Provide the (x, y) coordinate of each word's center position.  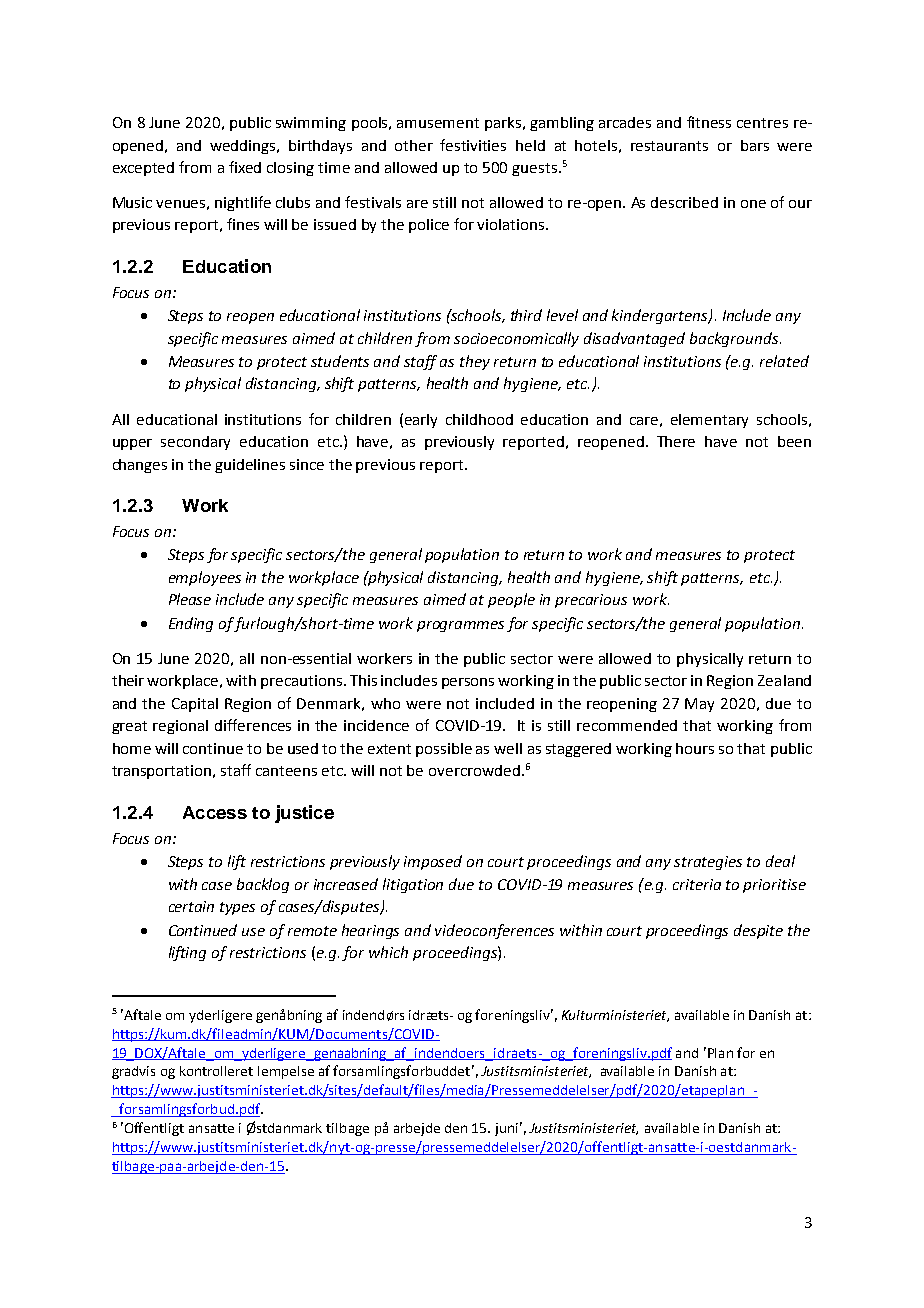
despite (758, 931)
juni (506, 1129)
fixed (245, 167)
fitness (709, 122)
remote (312, 931)
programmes (460, 626)
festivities (473, 145)
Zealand (784, 680)
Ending (191, 624)
